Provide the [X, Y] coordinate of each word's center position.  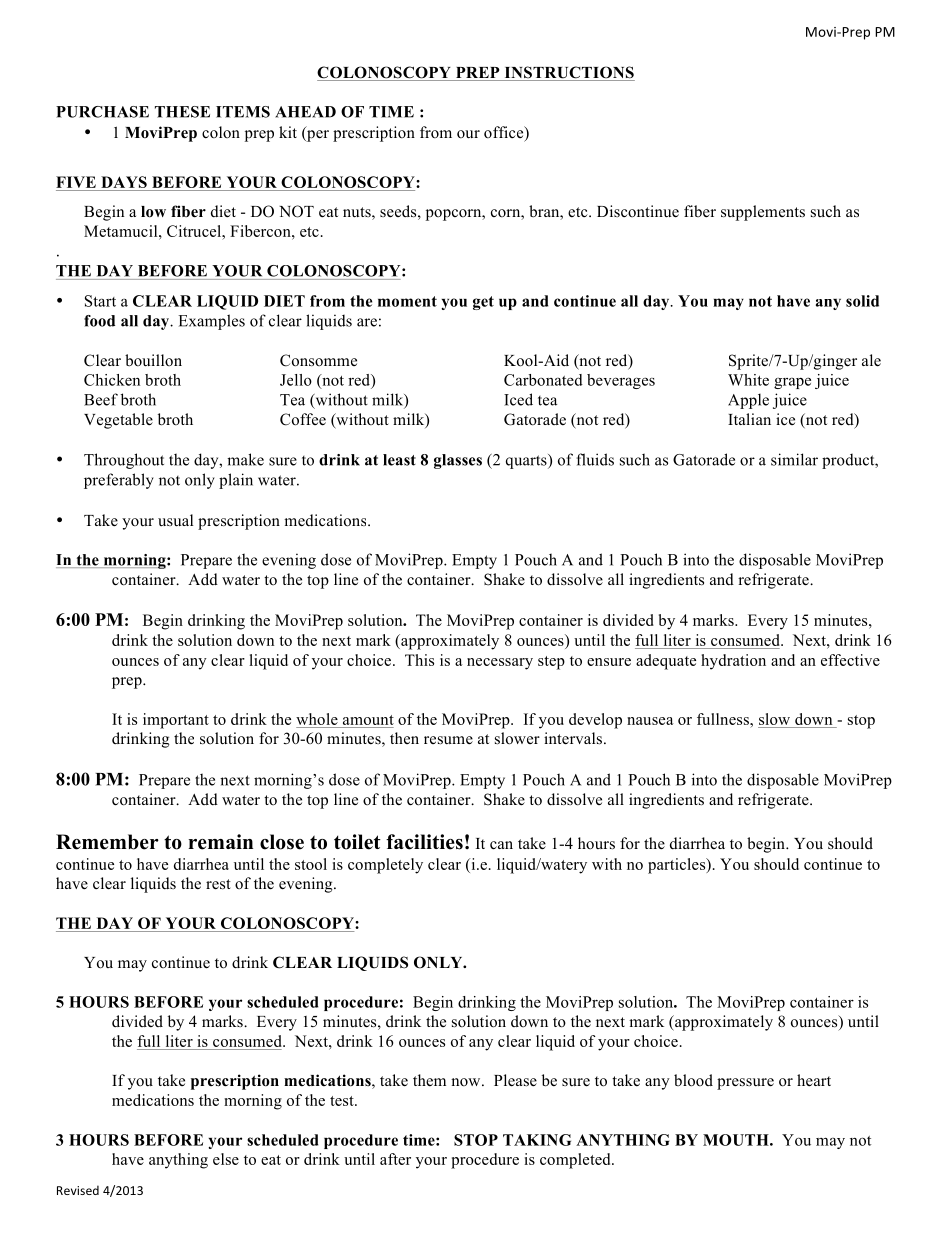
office [505, 133]
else [226, 1159]
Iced [518, 399]
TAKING [537, 1140]
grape [792, 383]
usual [175, 520]
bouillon [153, 360]
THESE [182, 112]
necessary [500, 664]
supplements [763, 213]
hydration [733, 662]
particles [678, 866]
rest [218, 884]
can [501, 845]
